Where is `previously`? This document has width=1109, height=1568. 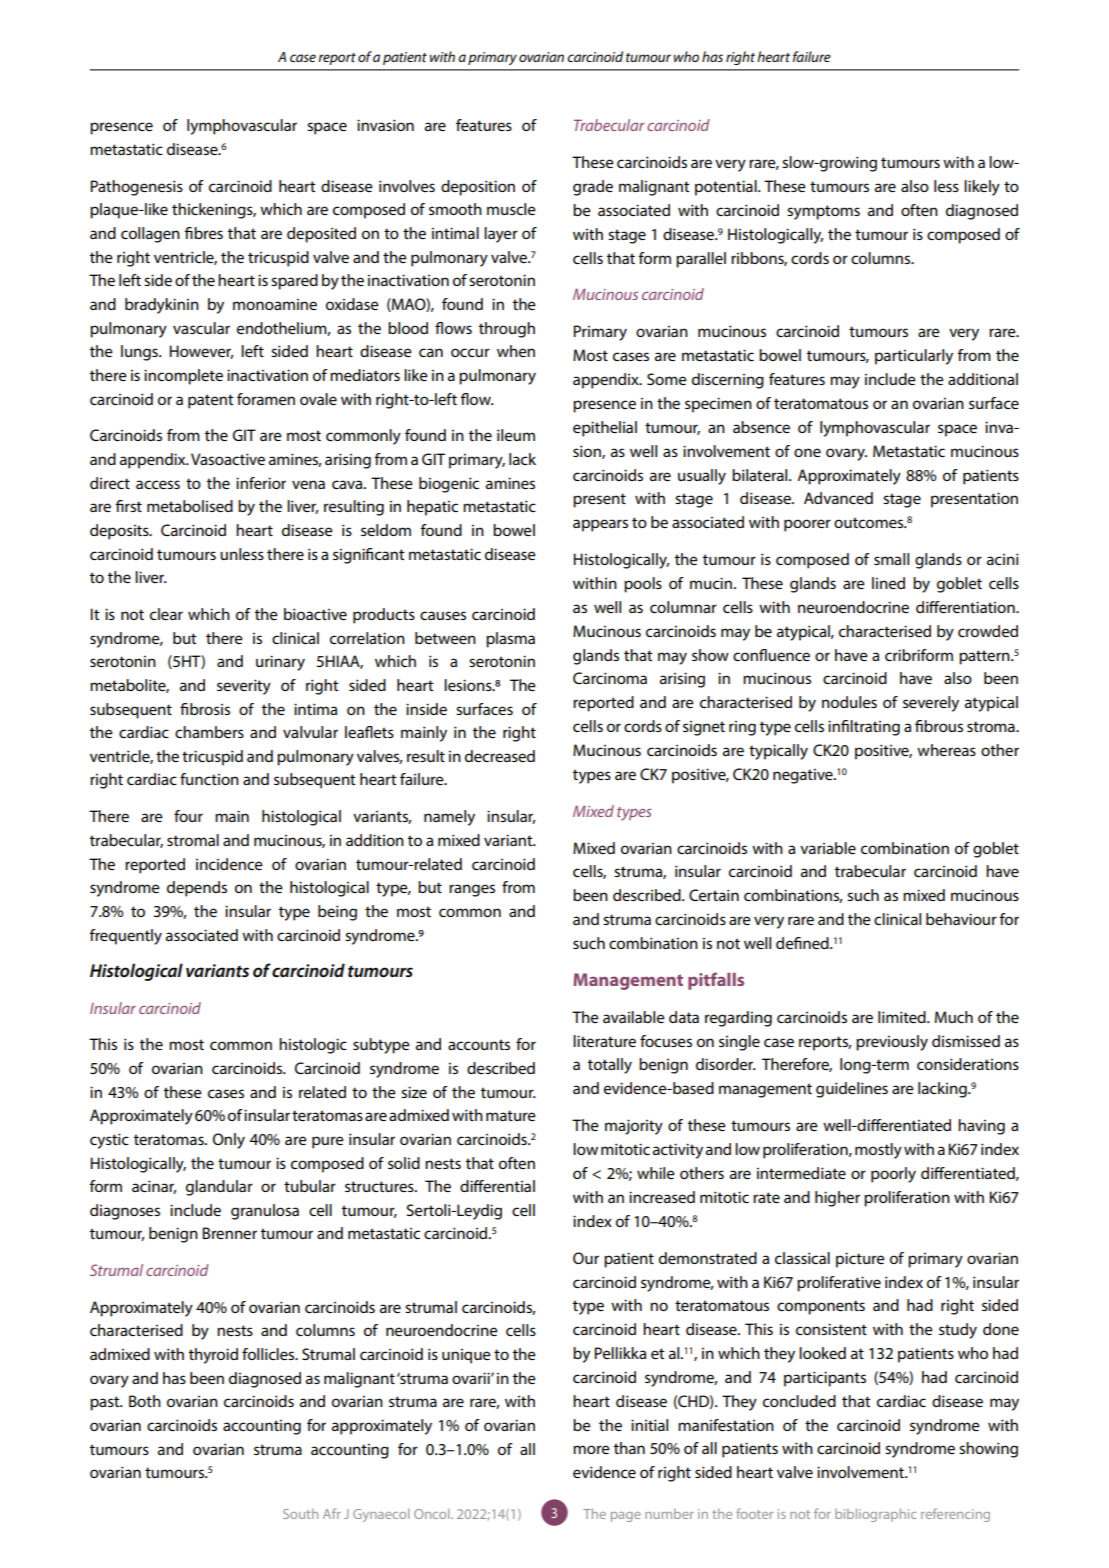 previously is located at coordinates (892, 1043).
